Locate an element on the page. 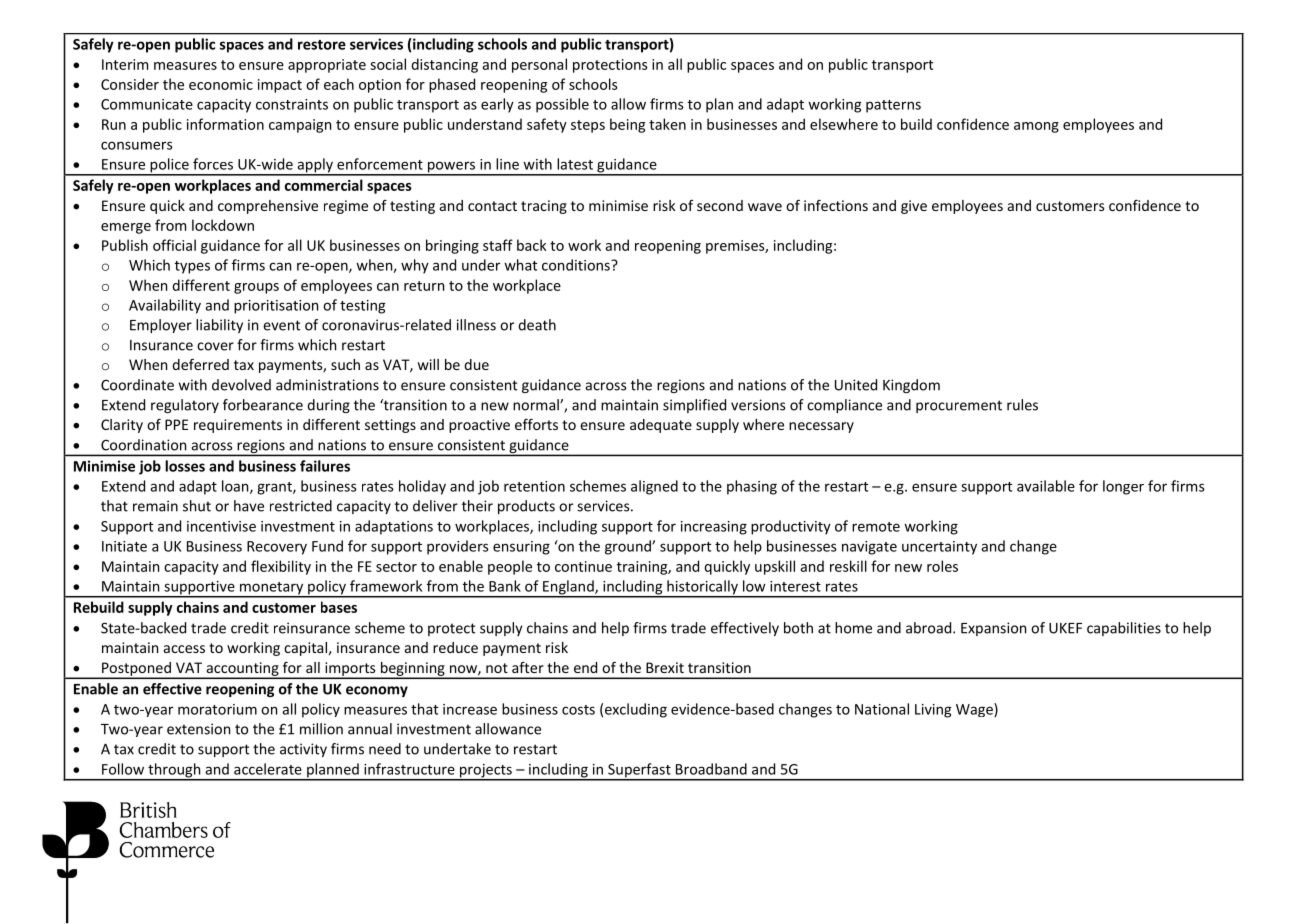 This page has width=1308, height=924. forbearance is located at coordinates (263, 405).
